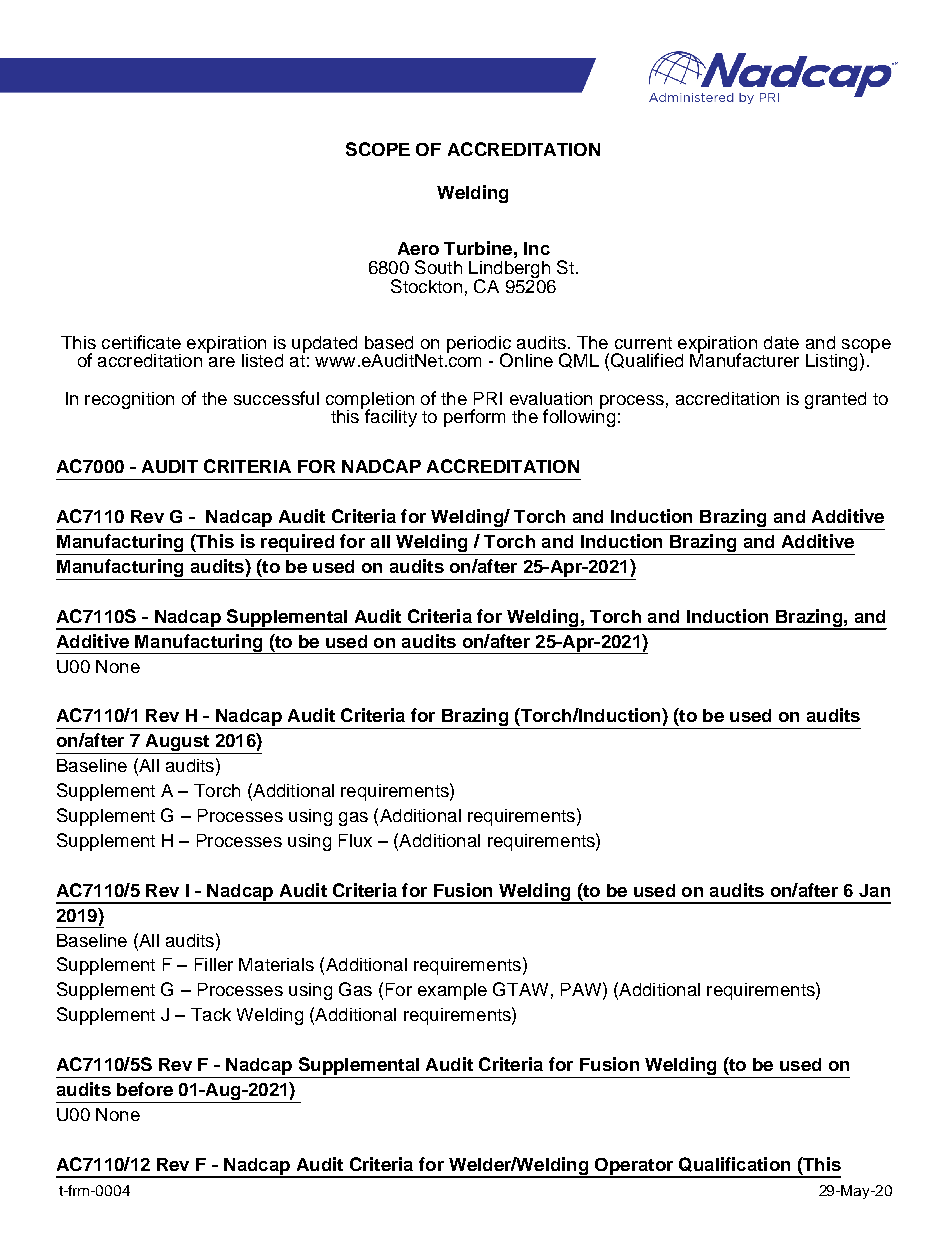 The height and width of the screenshot is (1233, 952). What do you see at coordinates (297, 543) in the screenshot?
I see `required` at bounding box center [297, 543].
